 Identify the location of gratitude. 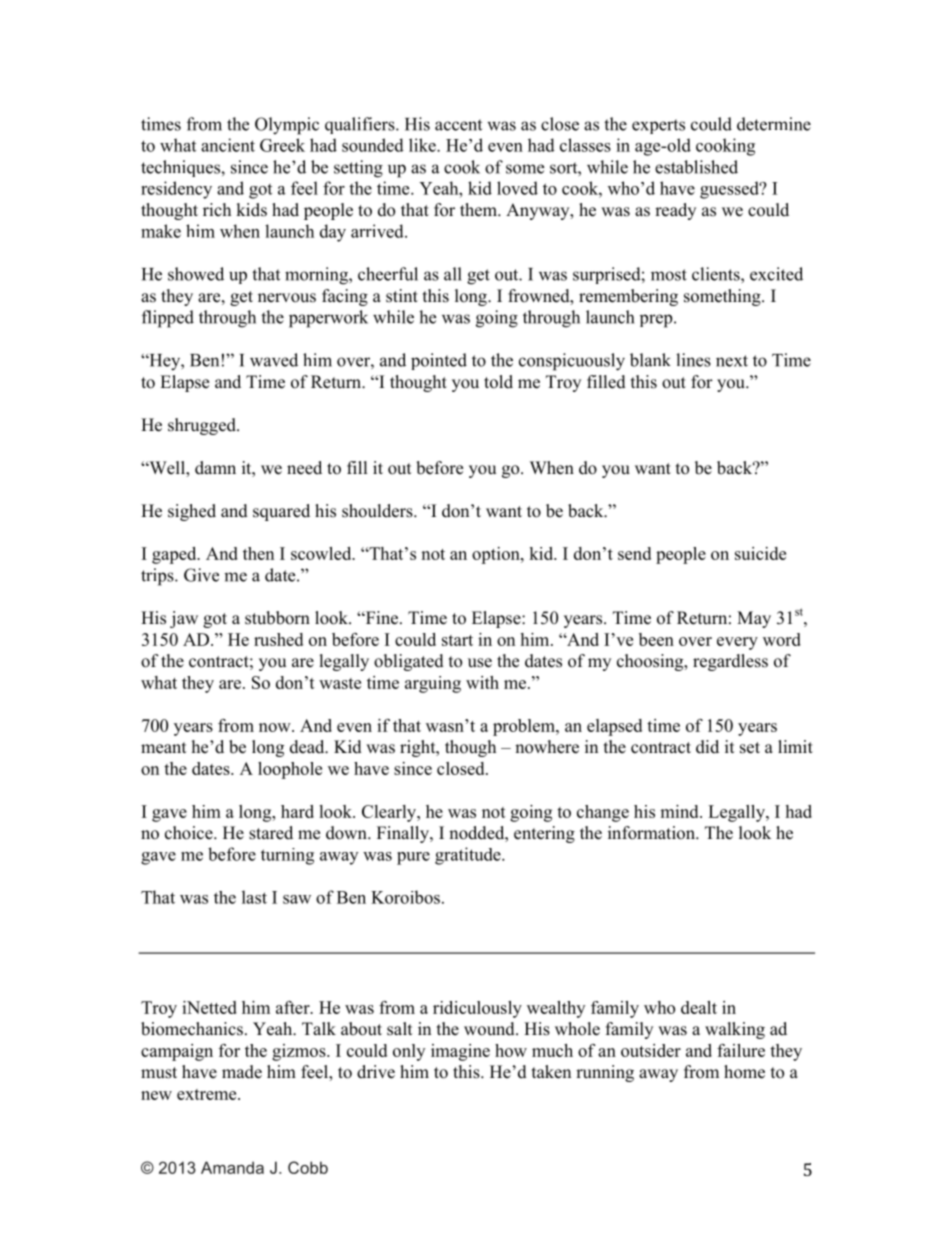
(469, 856).
